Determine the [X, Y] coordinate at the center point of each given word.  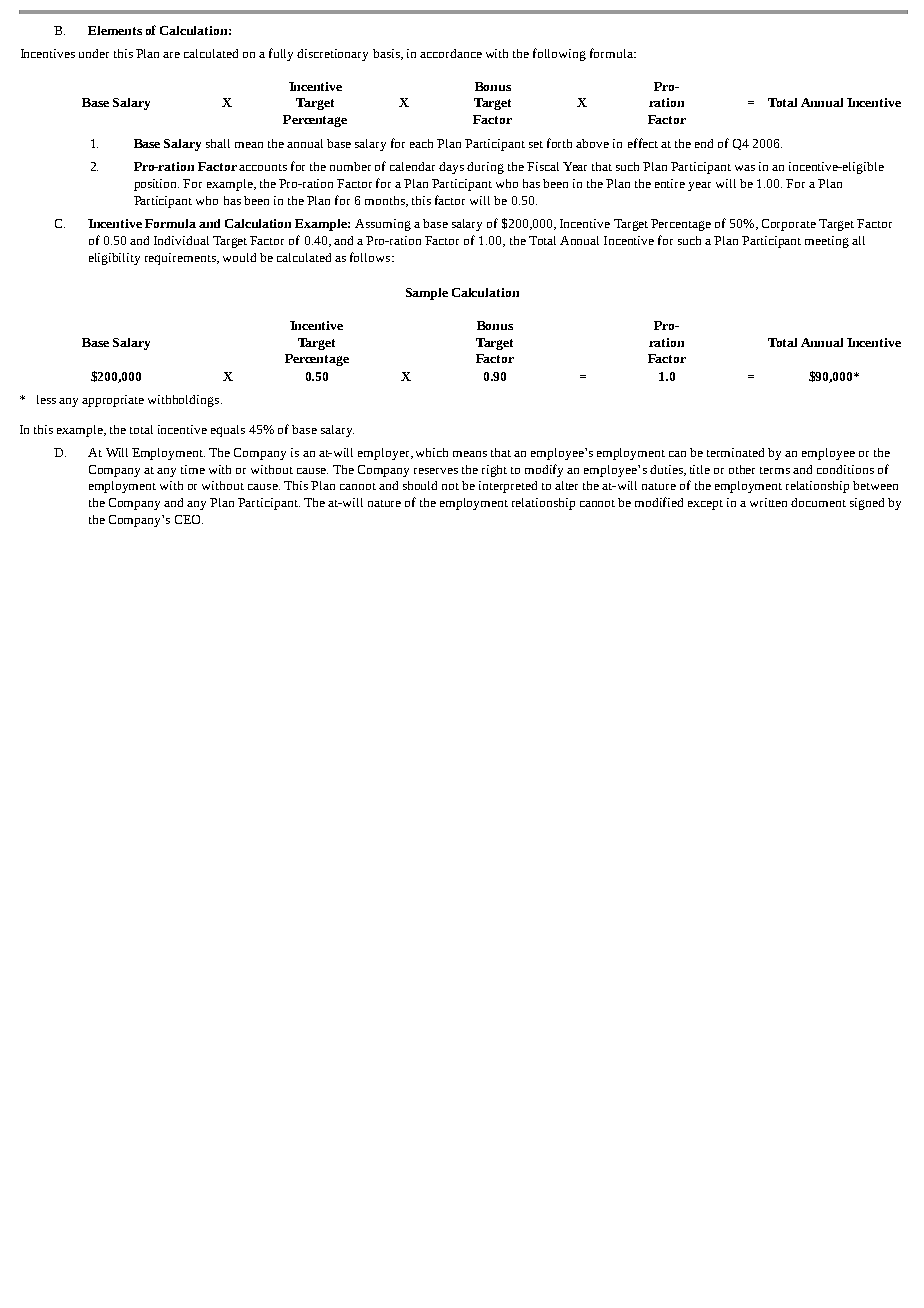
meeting [827, 242]
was [745, 168]
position [156, 185]
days [451, 168]
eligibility [114, 259]
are [171, 55]
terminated [735, 452]
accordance [451, 53]
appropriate [113, 401]
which [432, 452]
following [559, 54]
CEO [189, 519]
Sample [427, 294]
